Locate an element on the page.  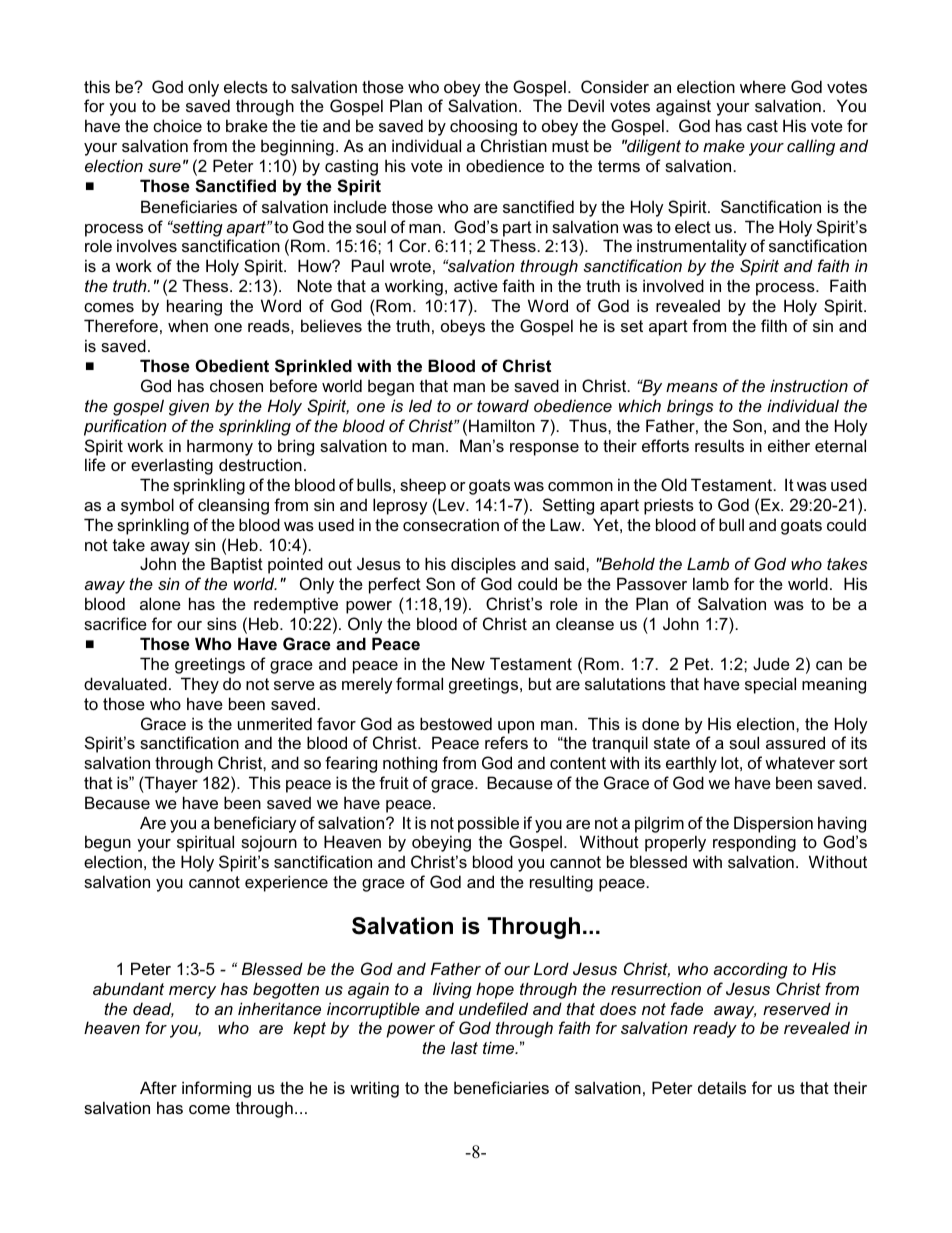
Passover is located at coordinates (652, 583).
